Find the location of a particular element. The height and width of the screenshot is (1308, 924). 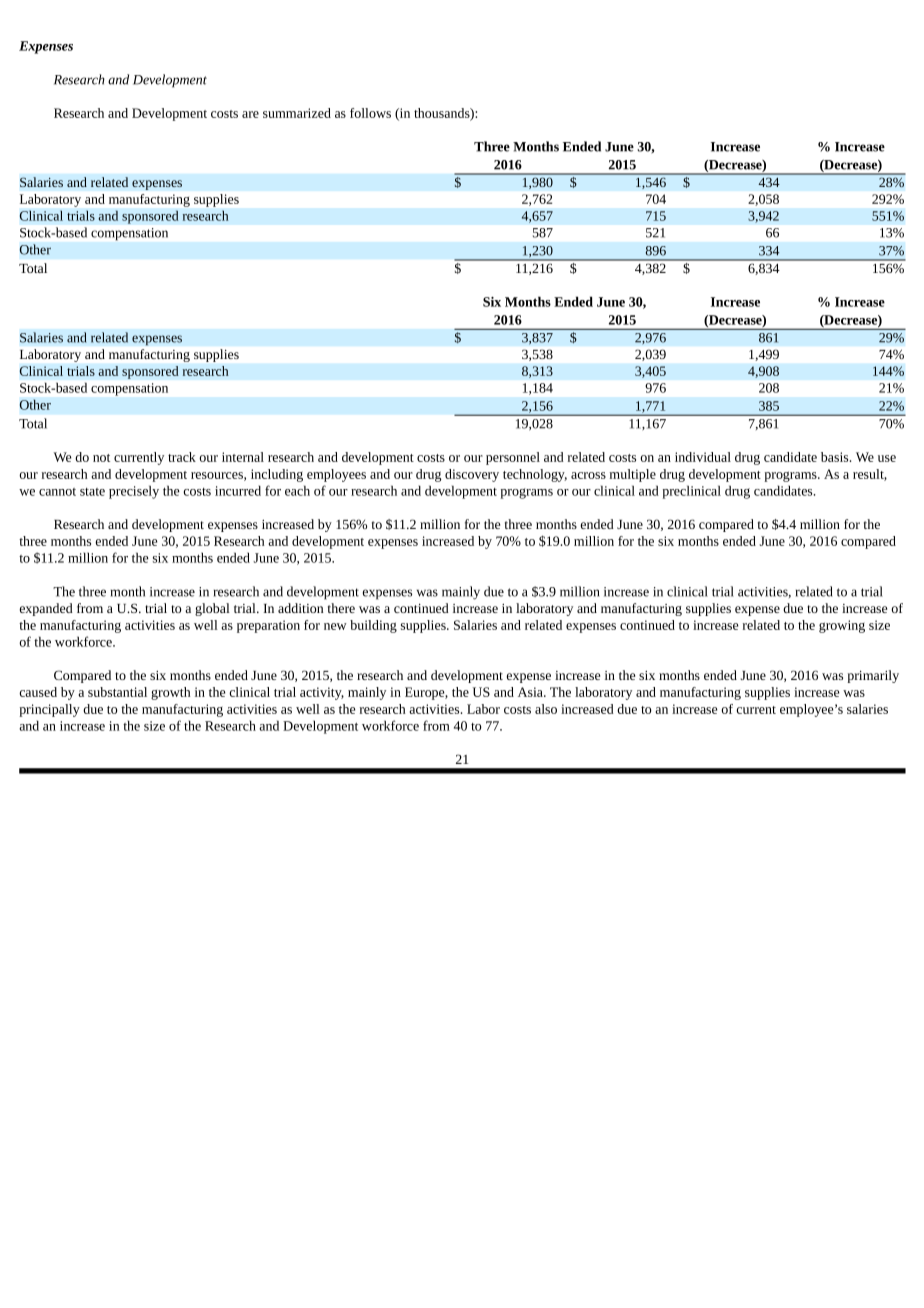

there is located at coordinates (341, 608).
